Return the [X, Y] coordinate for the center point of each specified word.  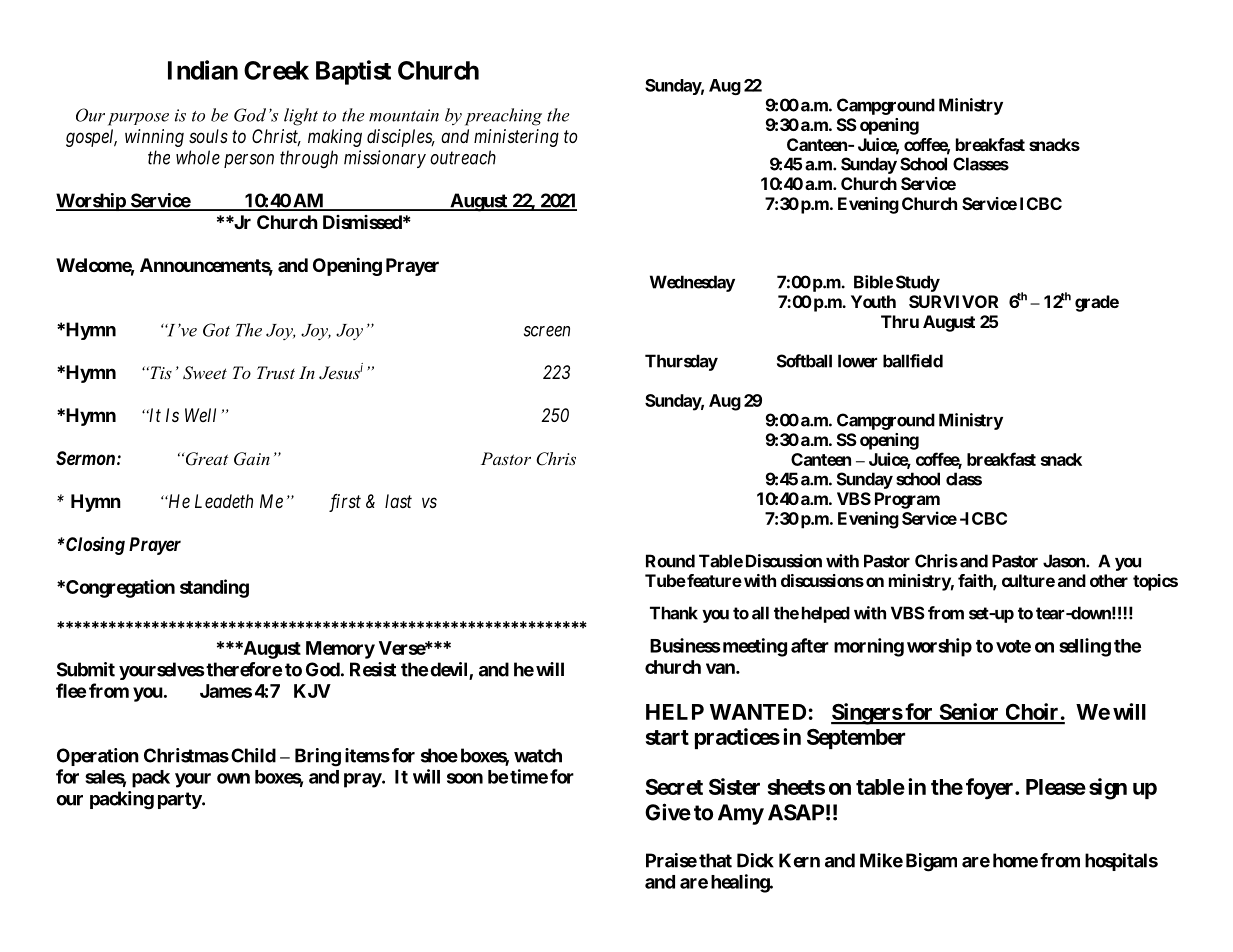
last [398, 501]
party [180, 800]
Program [907, 500]
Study [918, 283]
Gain [252, 459]
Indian [203, 70]
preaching [503, 117]
